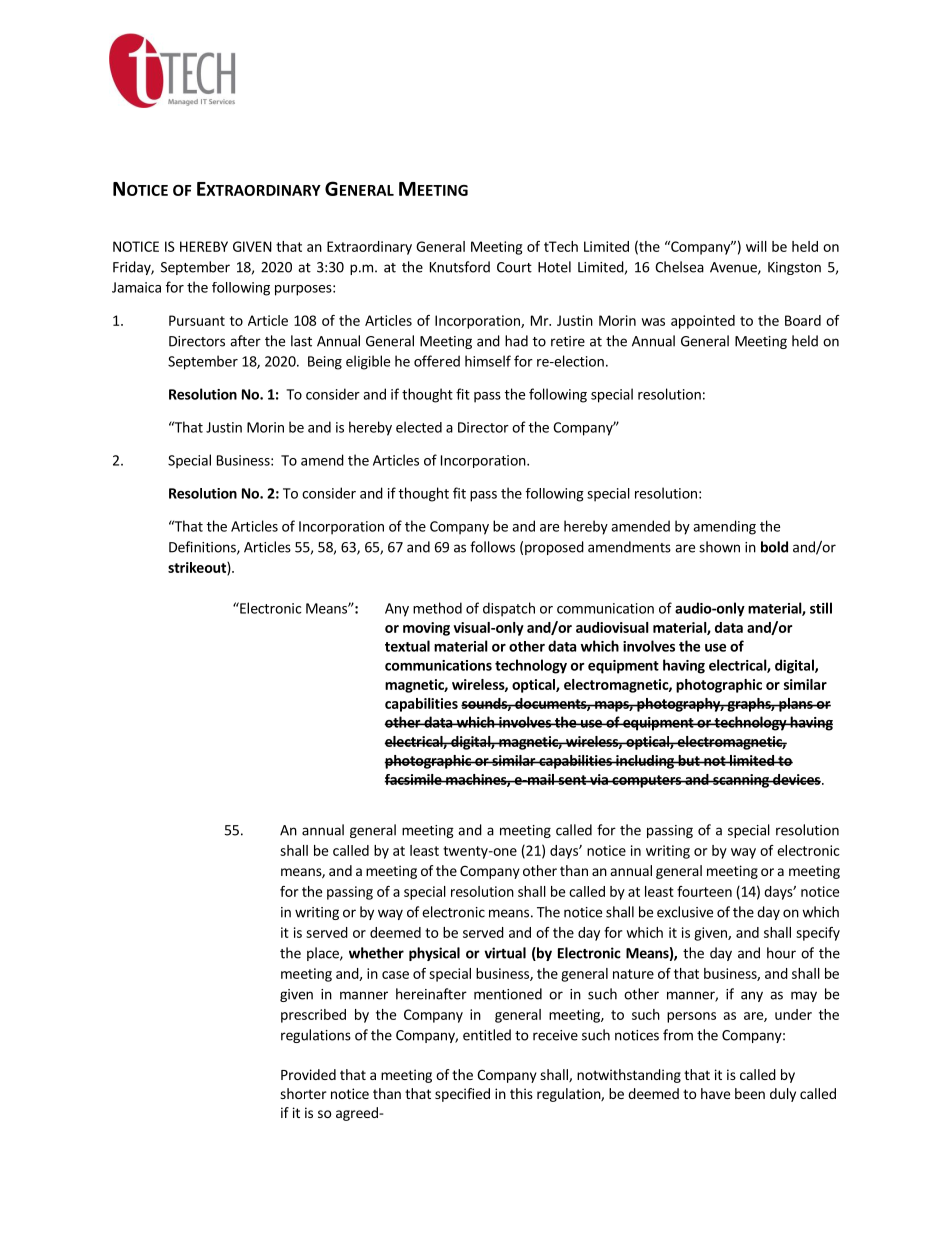 The height and width of the document is (1233, 952). What do you see at coordinates (572, 780) in the document?
I see `sent` at bounding box center [572, 780].
